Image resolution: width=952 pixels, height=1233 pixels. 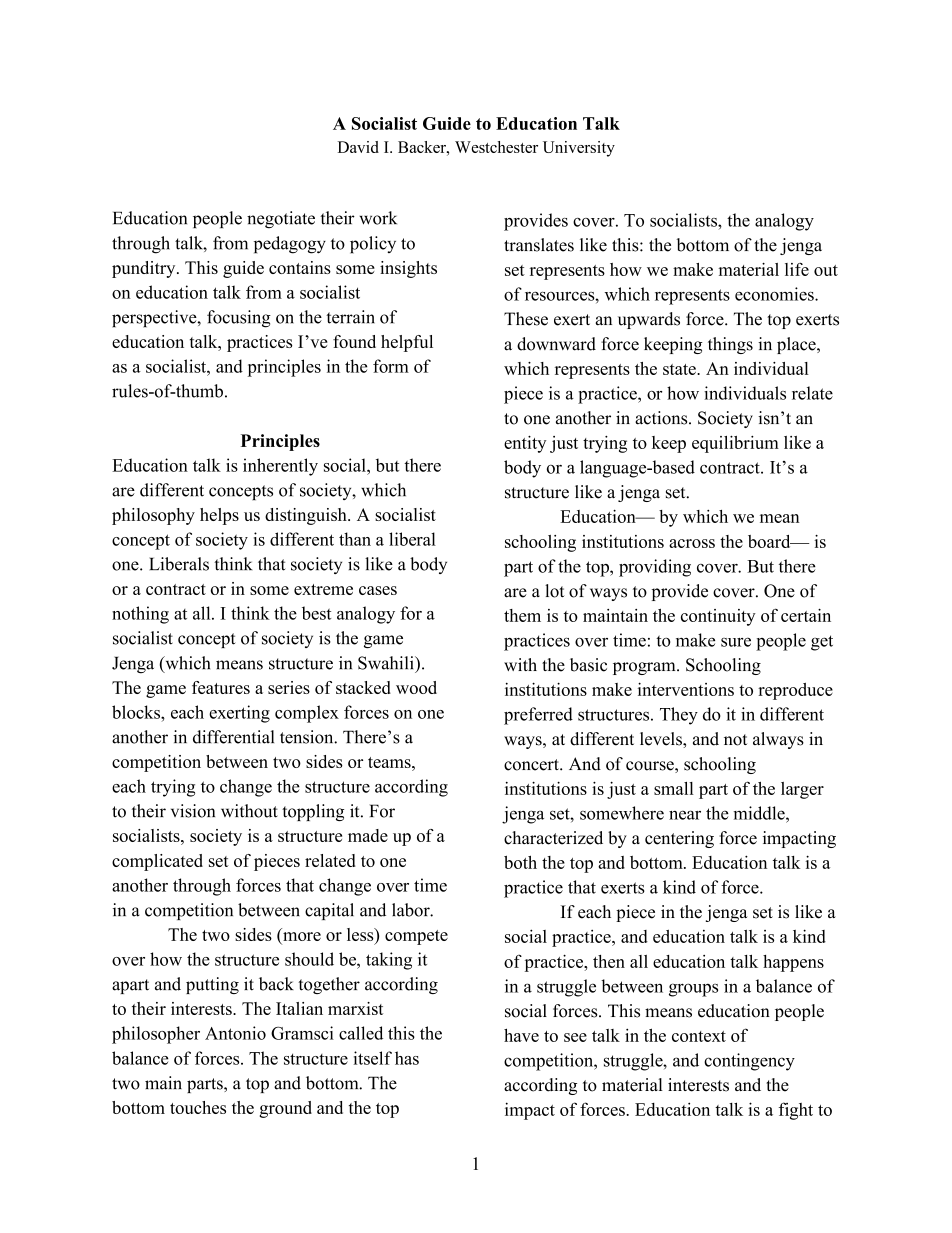 I want to click on helps, so click(x=219, y=516).
